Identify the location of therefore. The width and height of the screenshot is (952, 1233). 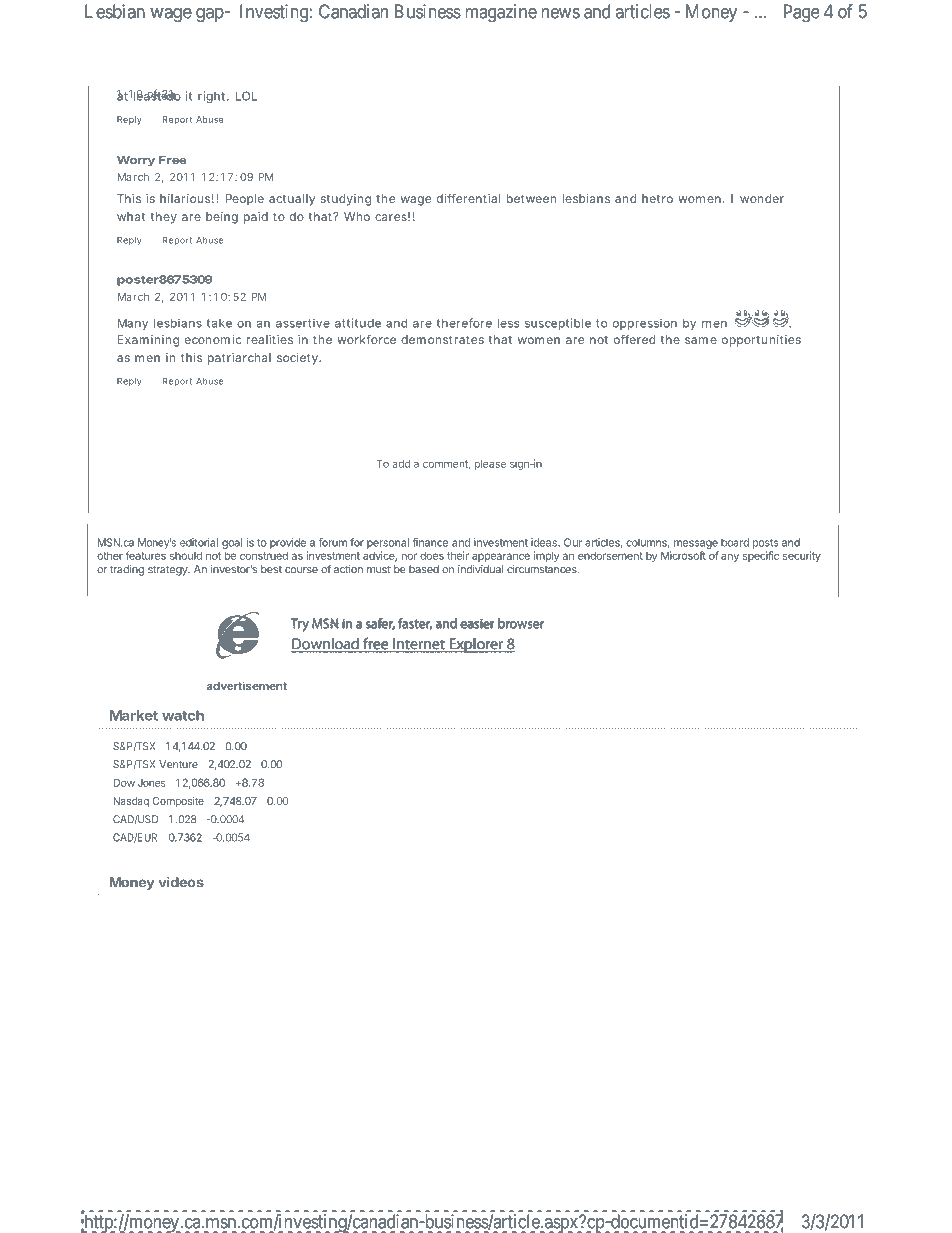
(464, 323).
